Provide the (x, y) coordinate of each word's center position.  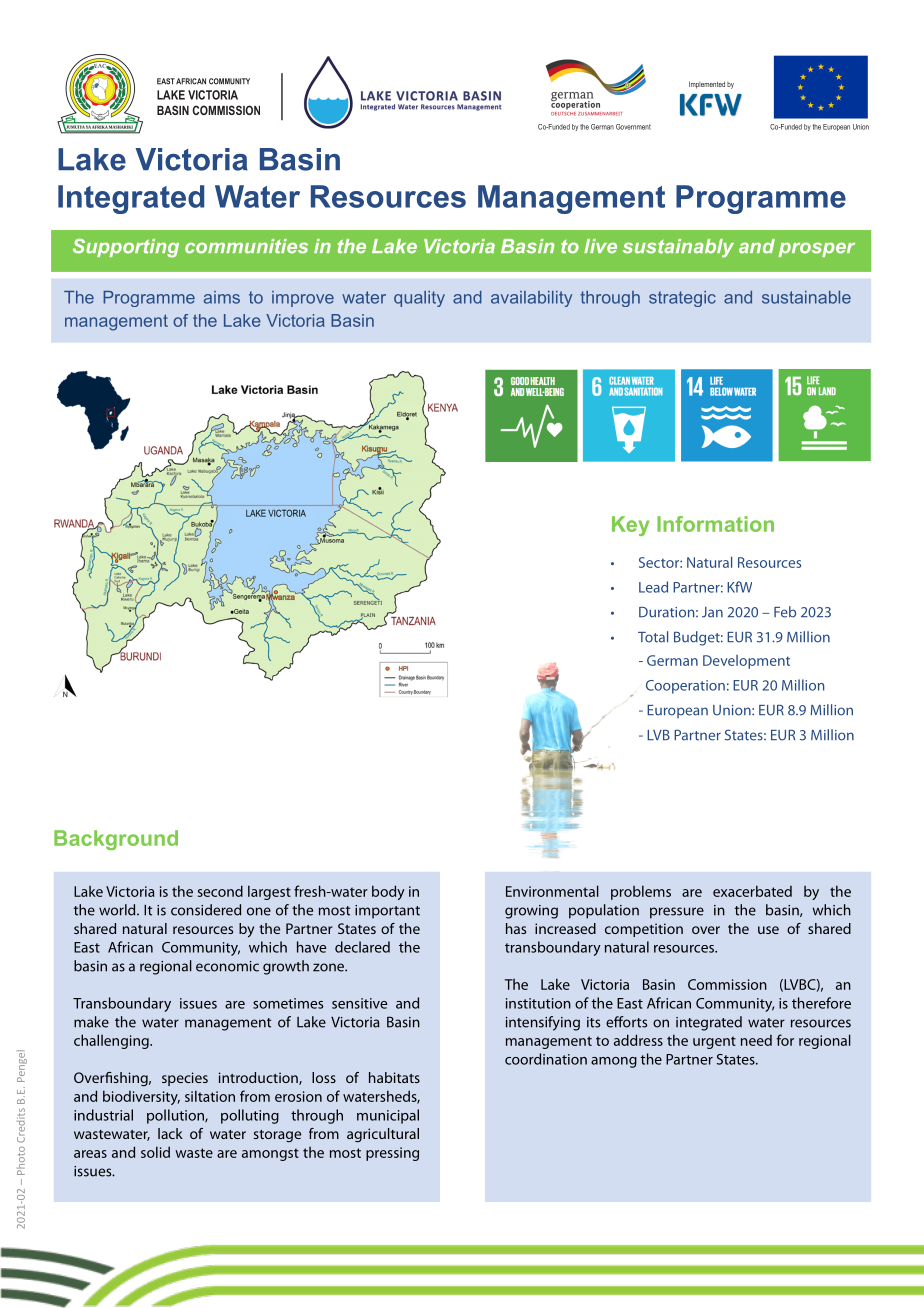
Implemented (707, 85)
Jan (712, 612)
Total (653, 637)
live (600, 246)
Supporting (126, 248)
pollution (176, 1116)
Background (116, 840)
